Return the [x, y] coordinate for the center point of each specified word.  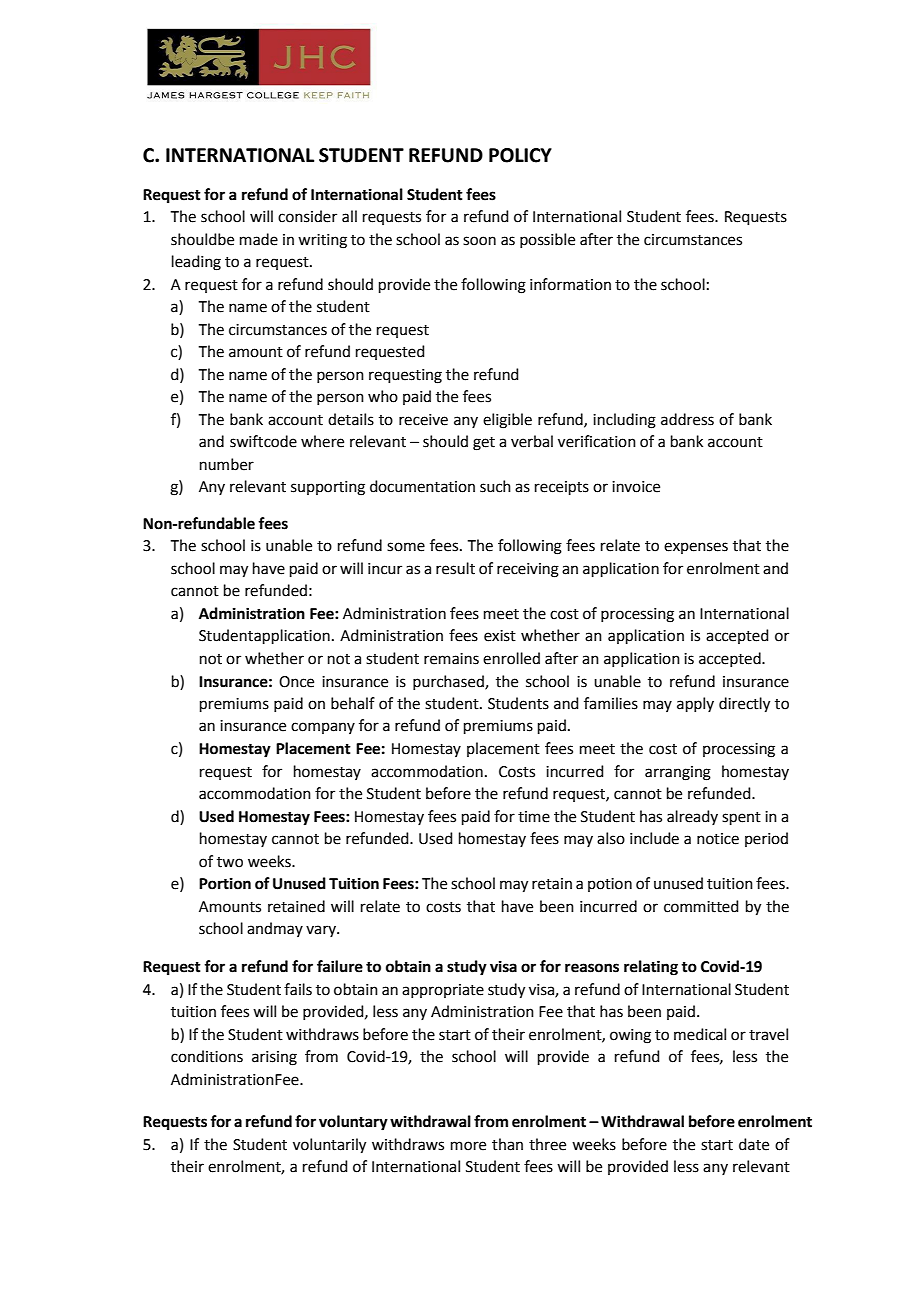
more [468, 1146]
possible [547, 240]
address [687, 419]
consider [307, 216]
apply [695, 704]
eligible [507, 421]
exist [500, 636]
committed [701, 906]
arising [274, 1058]
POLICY [520, 155]
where [322, 441]
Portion [225, 883]
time [534, 817]
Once [296, 682]
